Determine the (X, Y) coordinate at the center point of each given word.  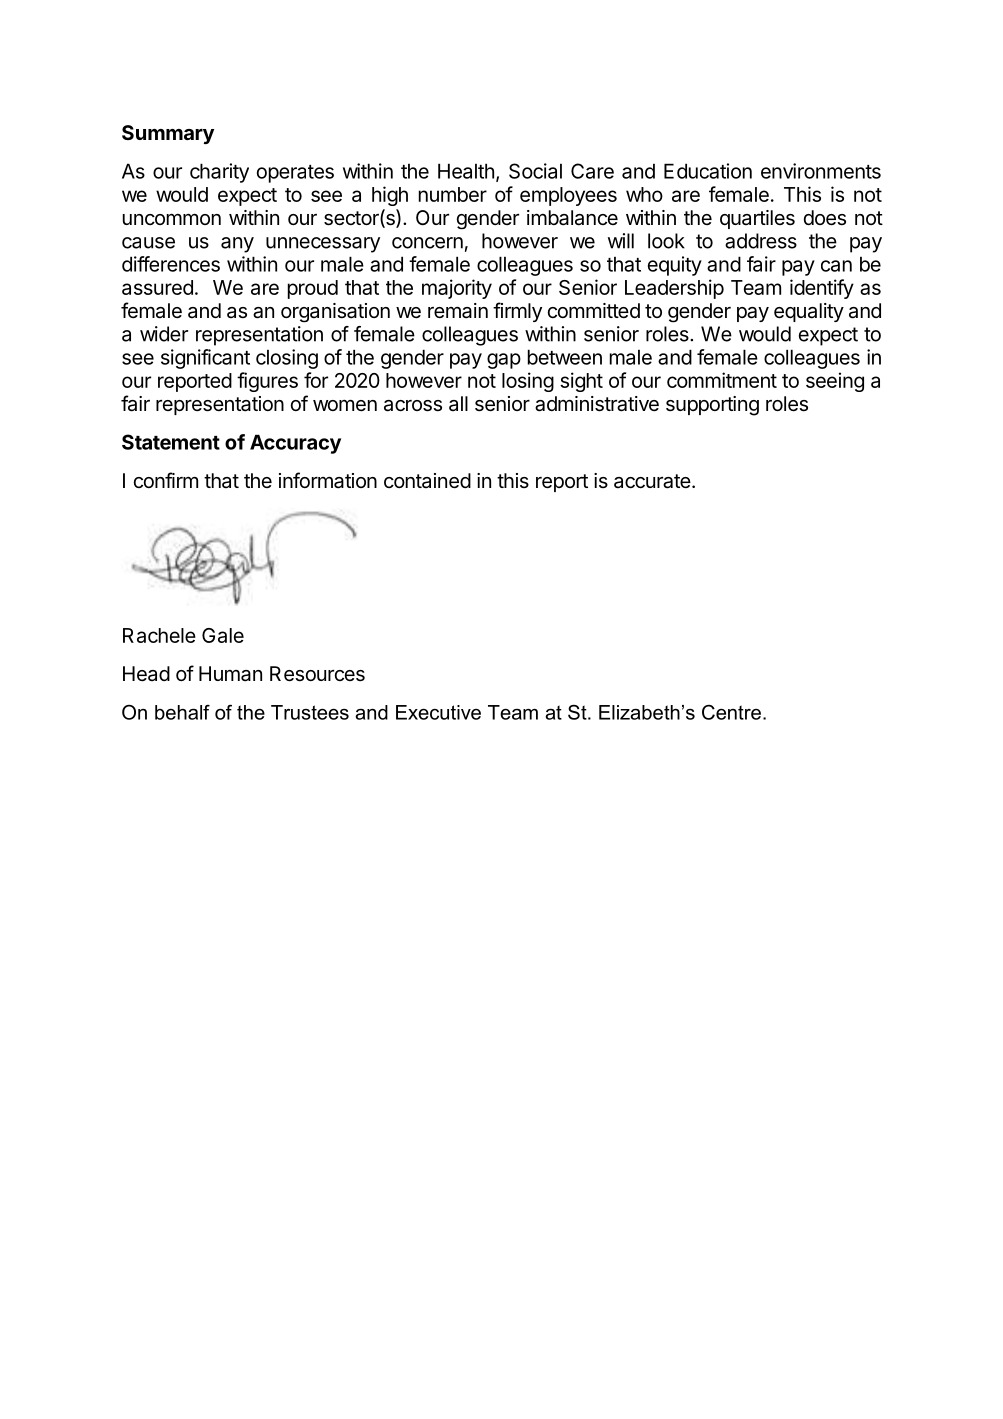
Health (466, 171)
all (458, 403)
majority (457, 289)
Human (230, 674)
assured (157, 287)
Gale (223, 635)
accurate (652, 481)
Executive (438, 712)
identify (822, 289)
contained (427, 481)
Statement (171, 442)
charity (219, 173)
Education (708, 171)
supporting (712, 406)
